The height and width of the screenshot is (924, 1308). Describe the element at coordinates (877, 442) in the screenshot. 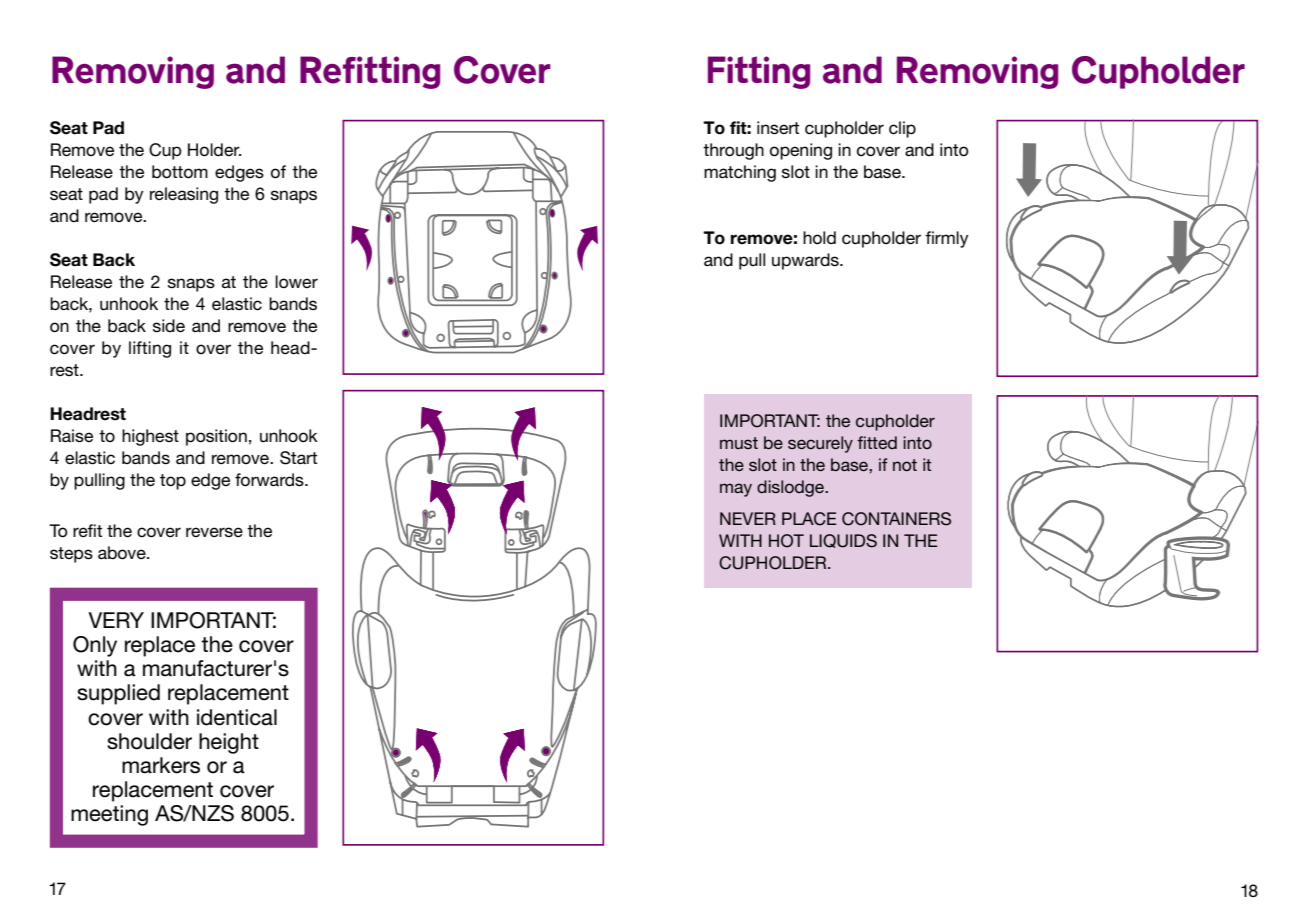

I see `fitted` at that location.
